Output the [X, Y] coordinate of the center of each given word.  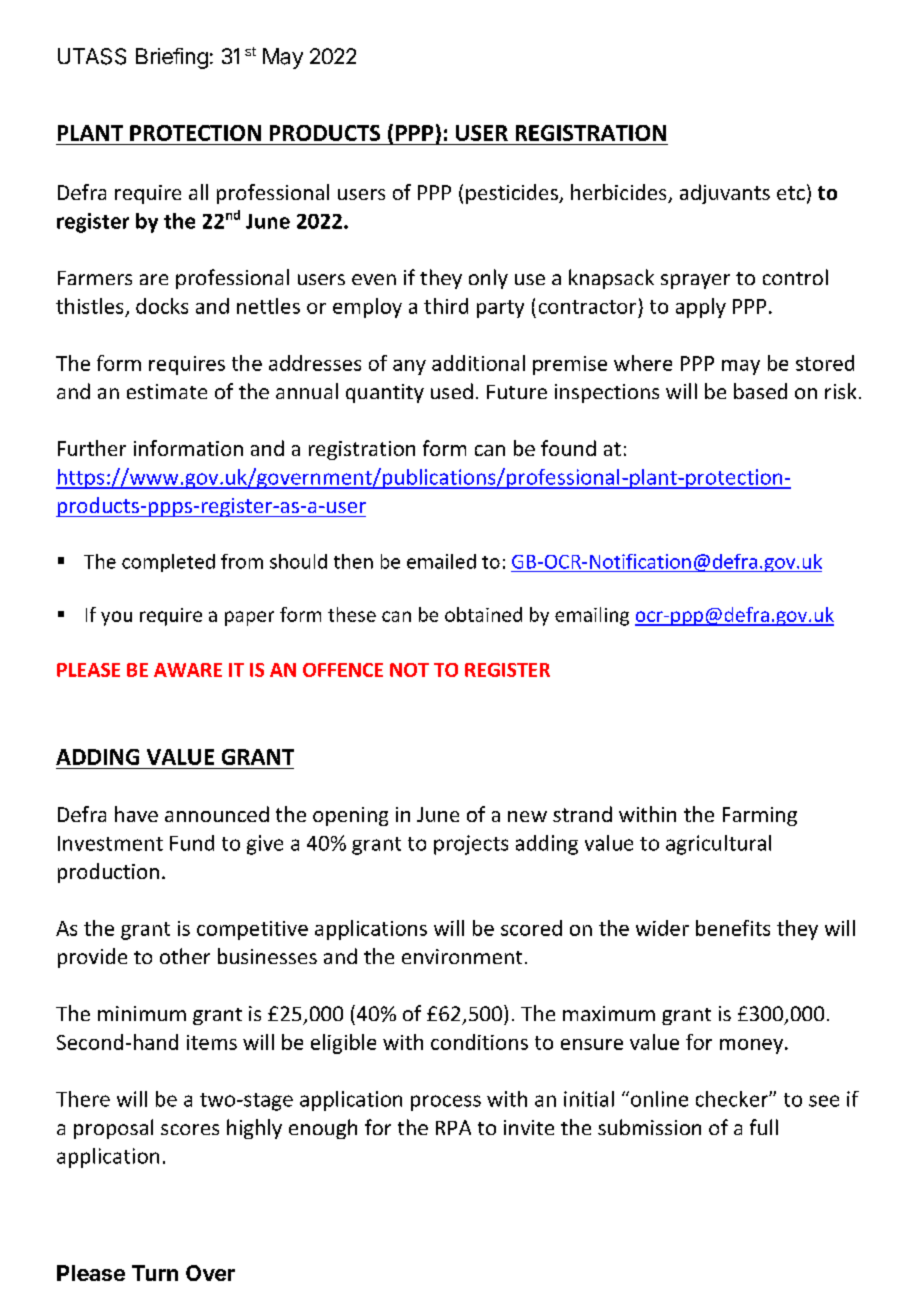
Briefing [172, 58]
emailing [592, 616]
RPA [453, 1127]
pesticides [513, 194]
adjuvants [725, 194]
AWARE [188, 670]
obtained [483, 614]
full [764, 1127]
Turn [155, 1273]
